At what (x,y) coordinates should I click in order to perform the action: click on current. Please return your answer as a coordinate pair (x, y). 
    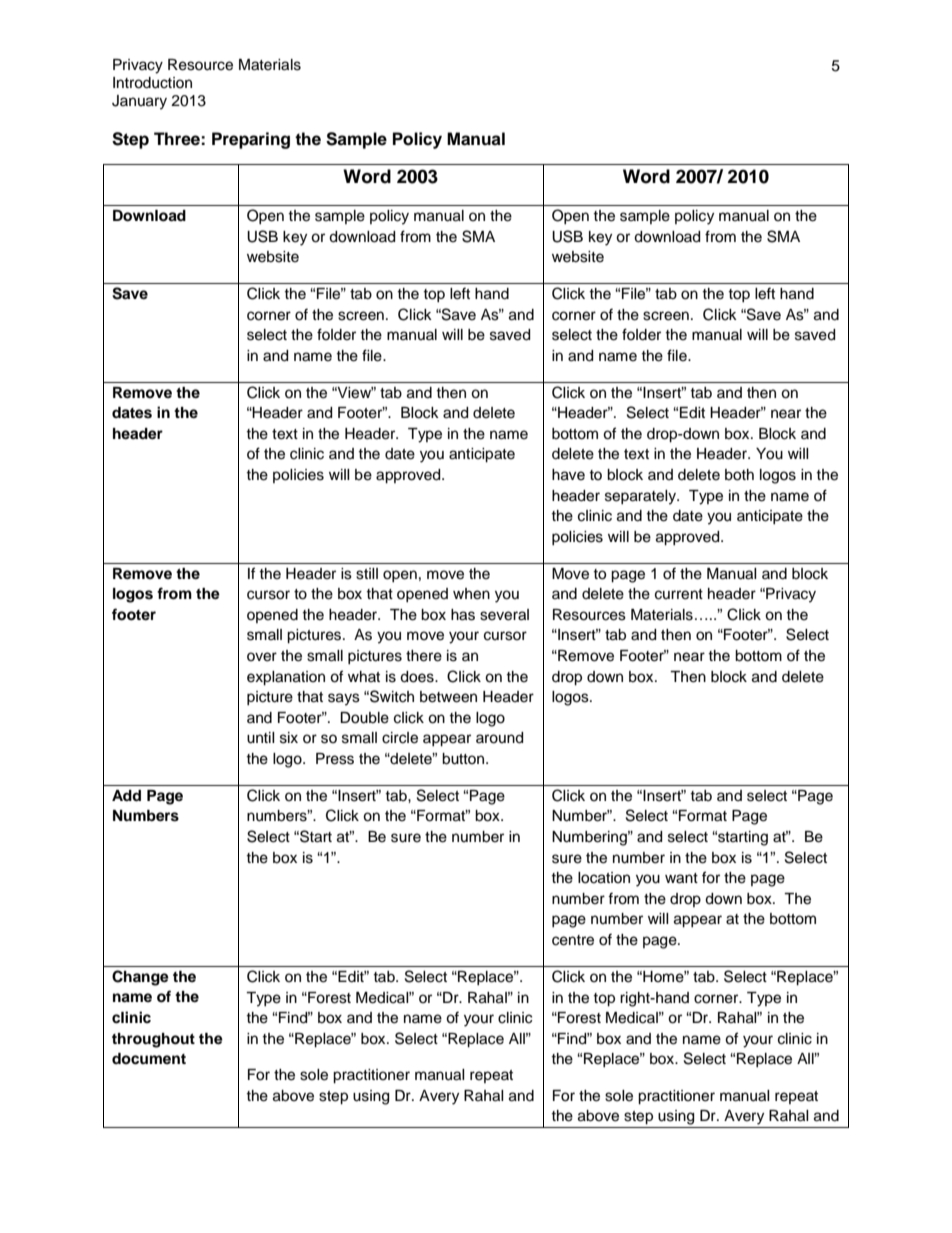
    Looking at the image, I should click on (679, 594).
